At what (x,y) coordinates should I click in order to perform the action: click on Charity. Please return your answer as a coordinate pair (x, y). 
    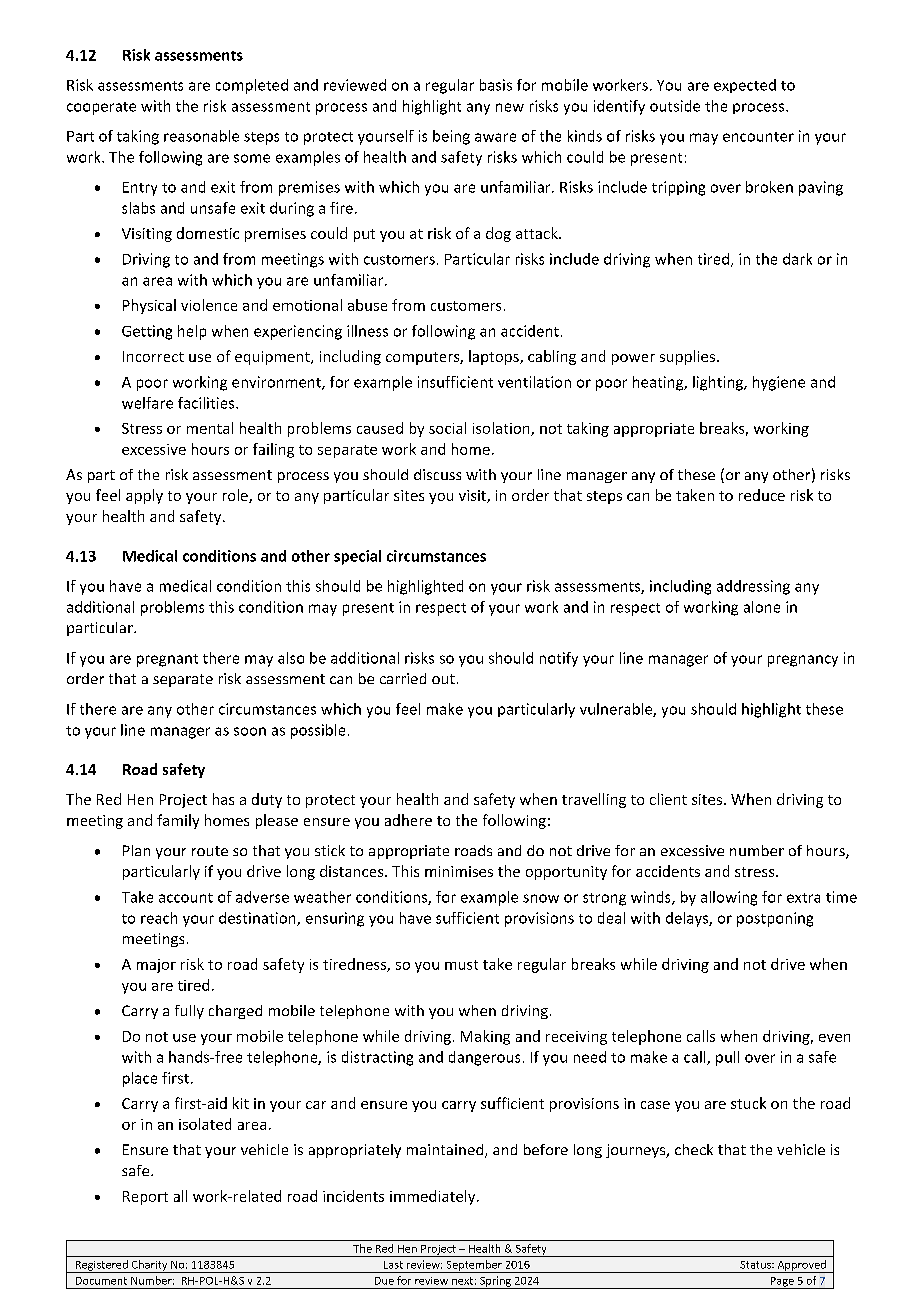
    Looking at the image, I should click on (149, 1266).
